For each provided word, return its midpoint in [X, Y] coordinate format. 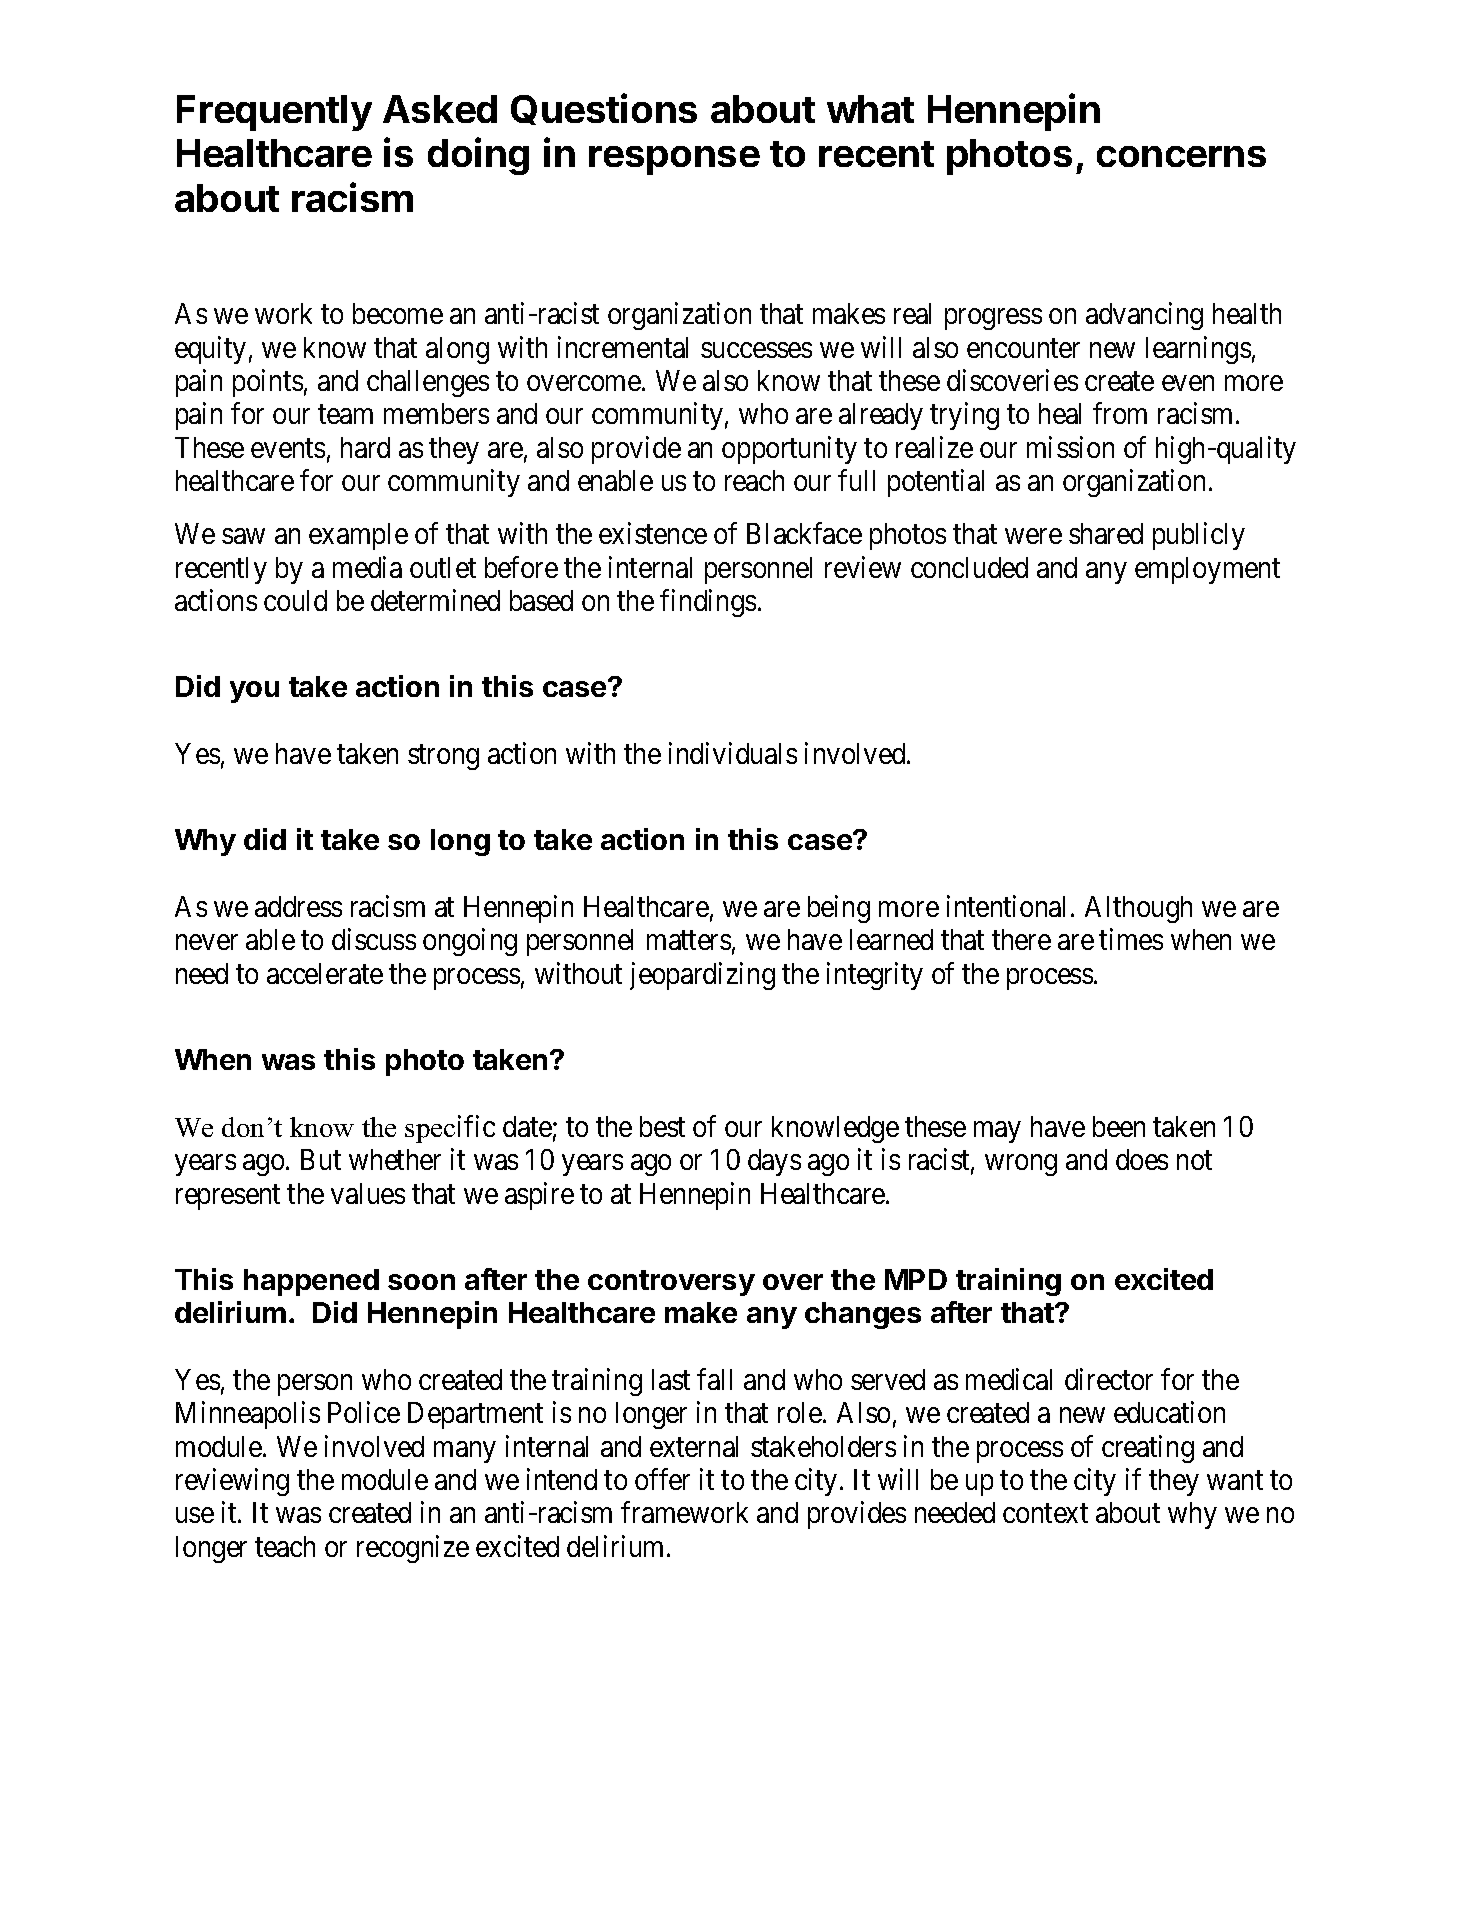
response [674, 160]
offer [662, 1479]
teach [285, 1546]
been [1119, 1126]
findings [708, 603]
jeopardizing [702, 976]
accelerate [325, 973]
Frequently [274, 113]
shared [1106, 533]
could [295, 600]
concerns [1181, 156]
